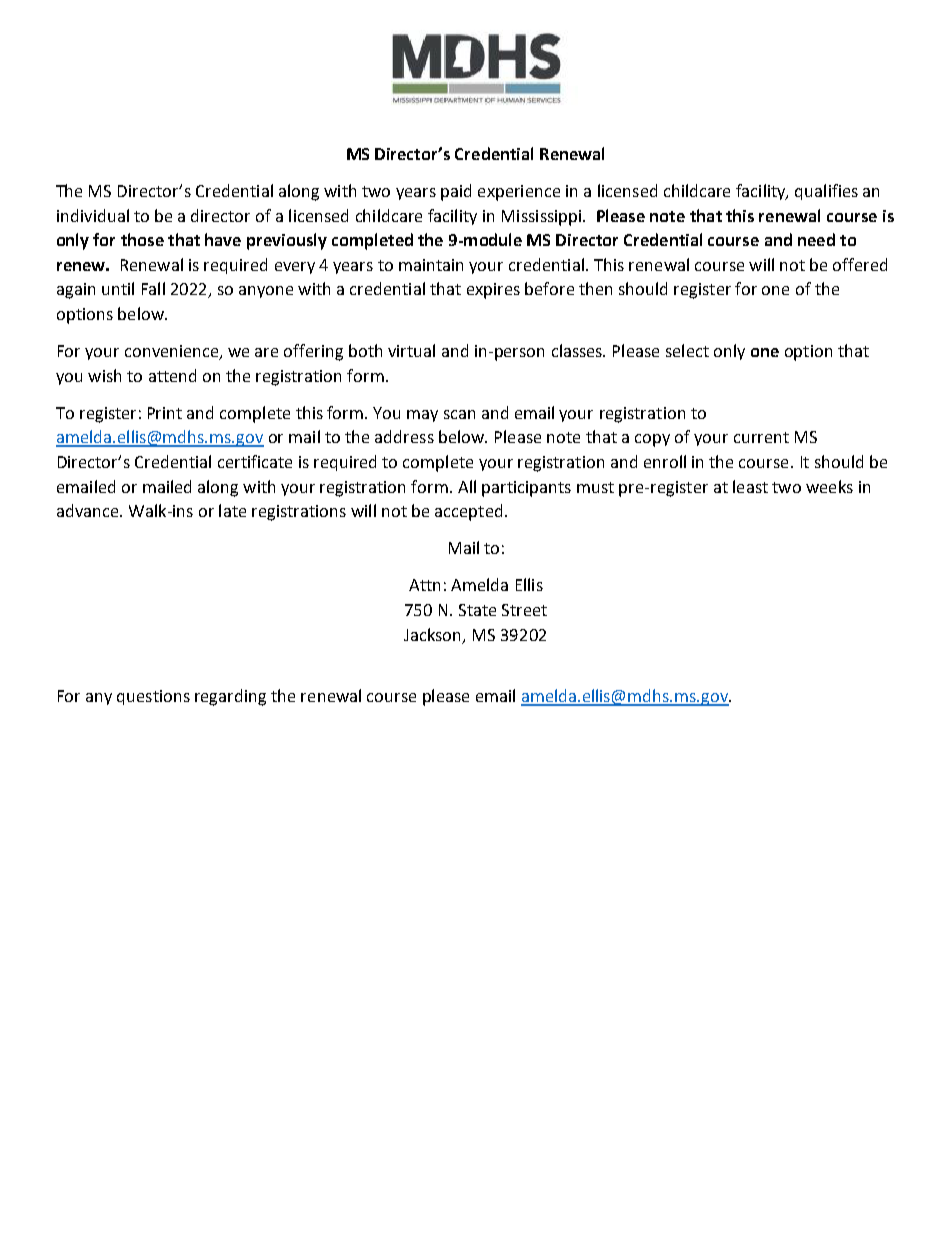 The height and width of the screenshot is (1233, 952). Describe the element at coordinates (826, 192) in the screenshot. I see `qualifies` at that location.
